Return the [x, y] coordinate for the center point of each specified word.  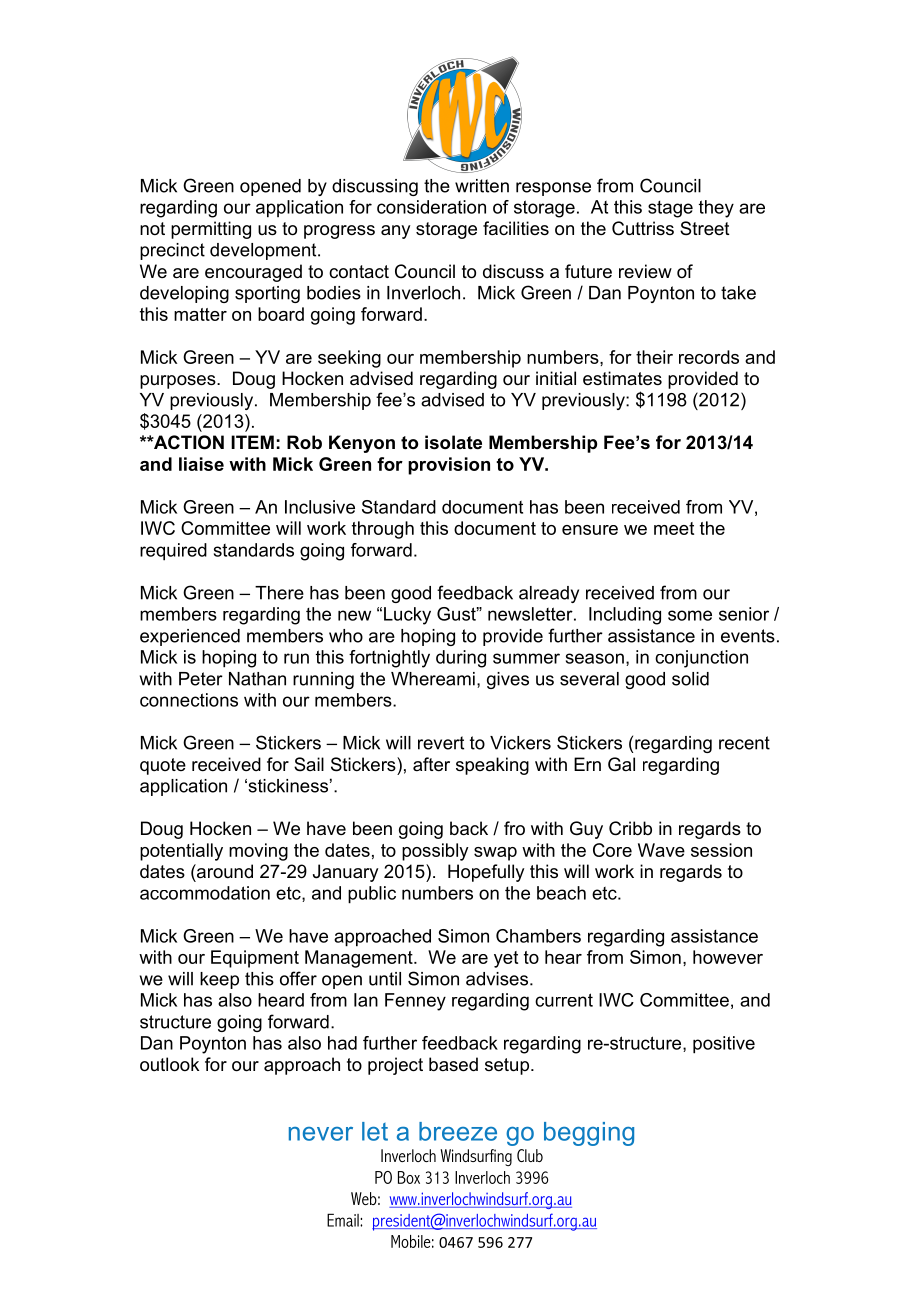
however [728, 957]
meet [674, 528]
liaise [201, 464]
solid [690, 679]
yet [506, 959]
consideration [431, 207]
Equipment [255, 959]
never [321, 1134]
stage [670, 209]
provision [449, 466]
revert [441, 743]
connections [189, 700]
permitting [211, 230]
